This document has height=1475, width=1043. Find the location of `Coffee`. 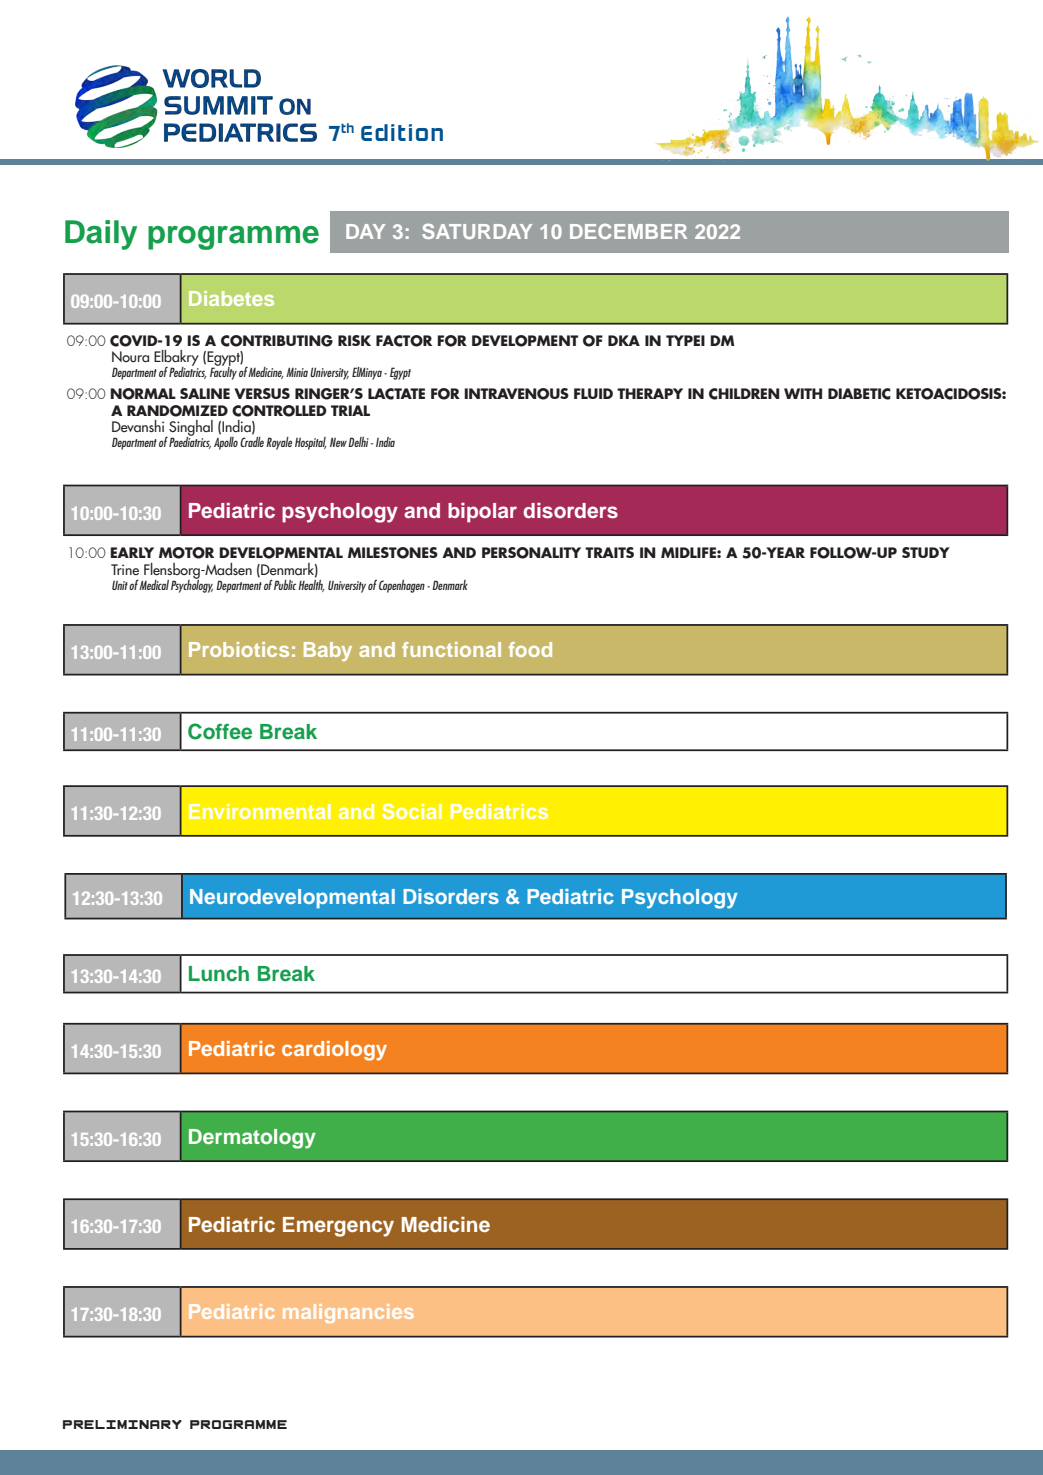

Coffee is located at coordinates (220, 731).
